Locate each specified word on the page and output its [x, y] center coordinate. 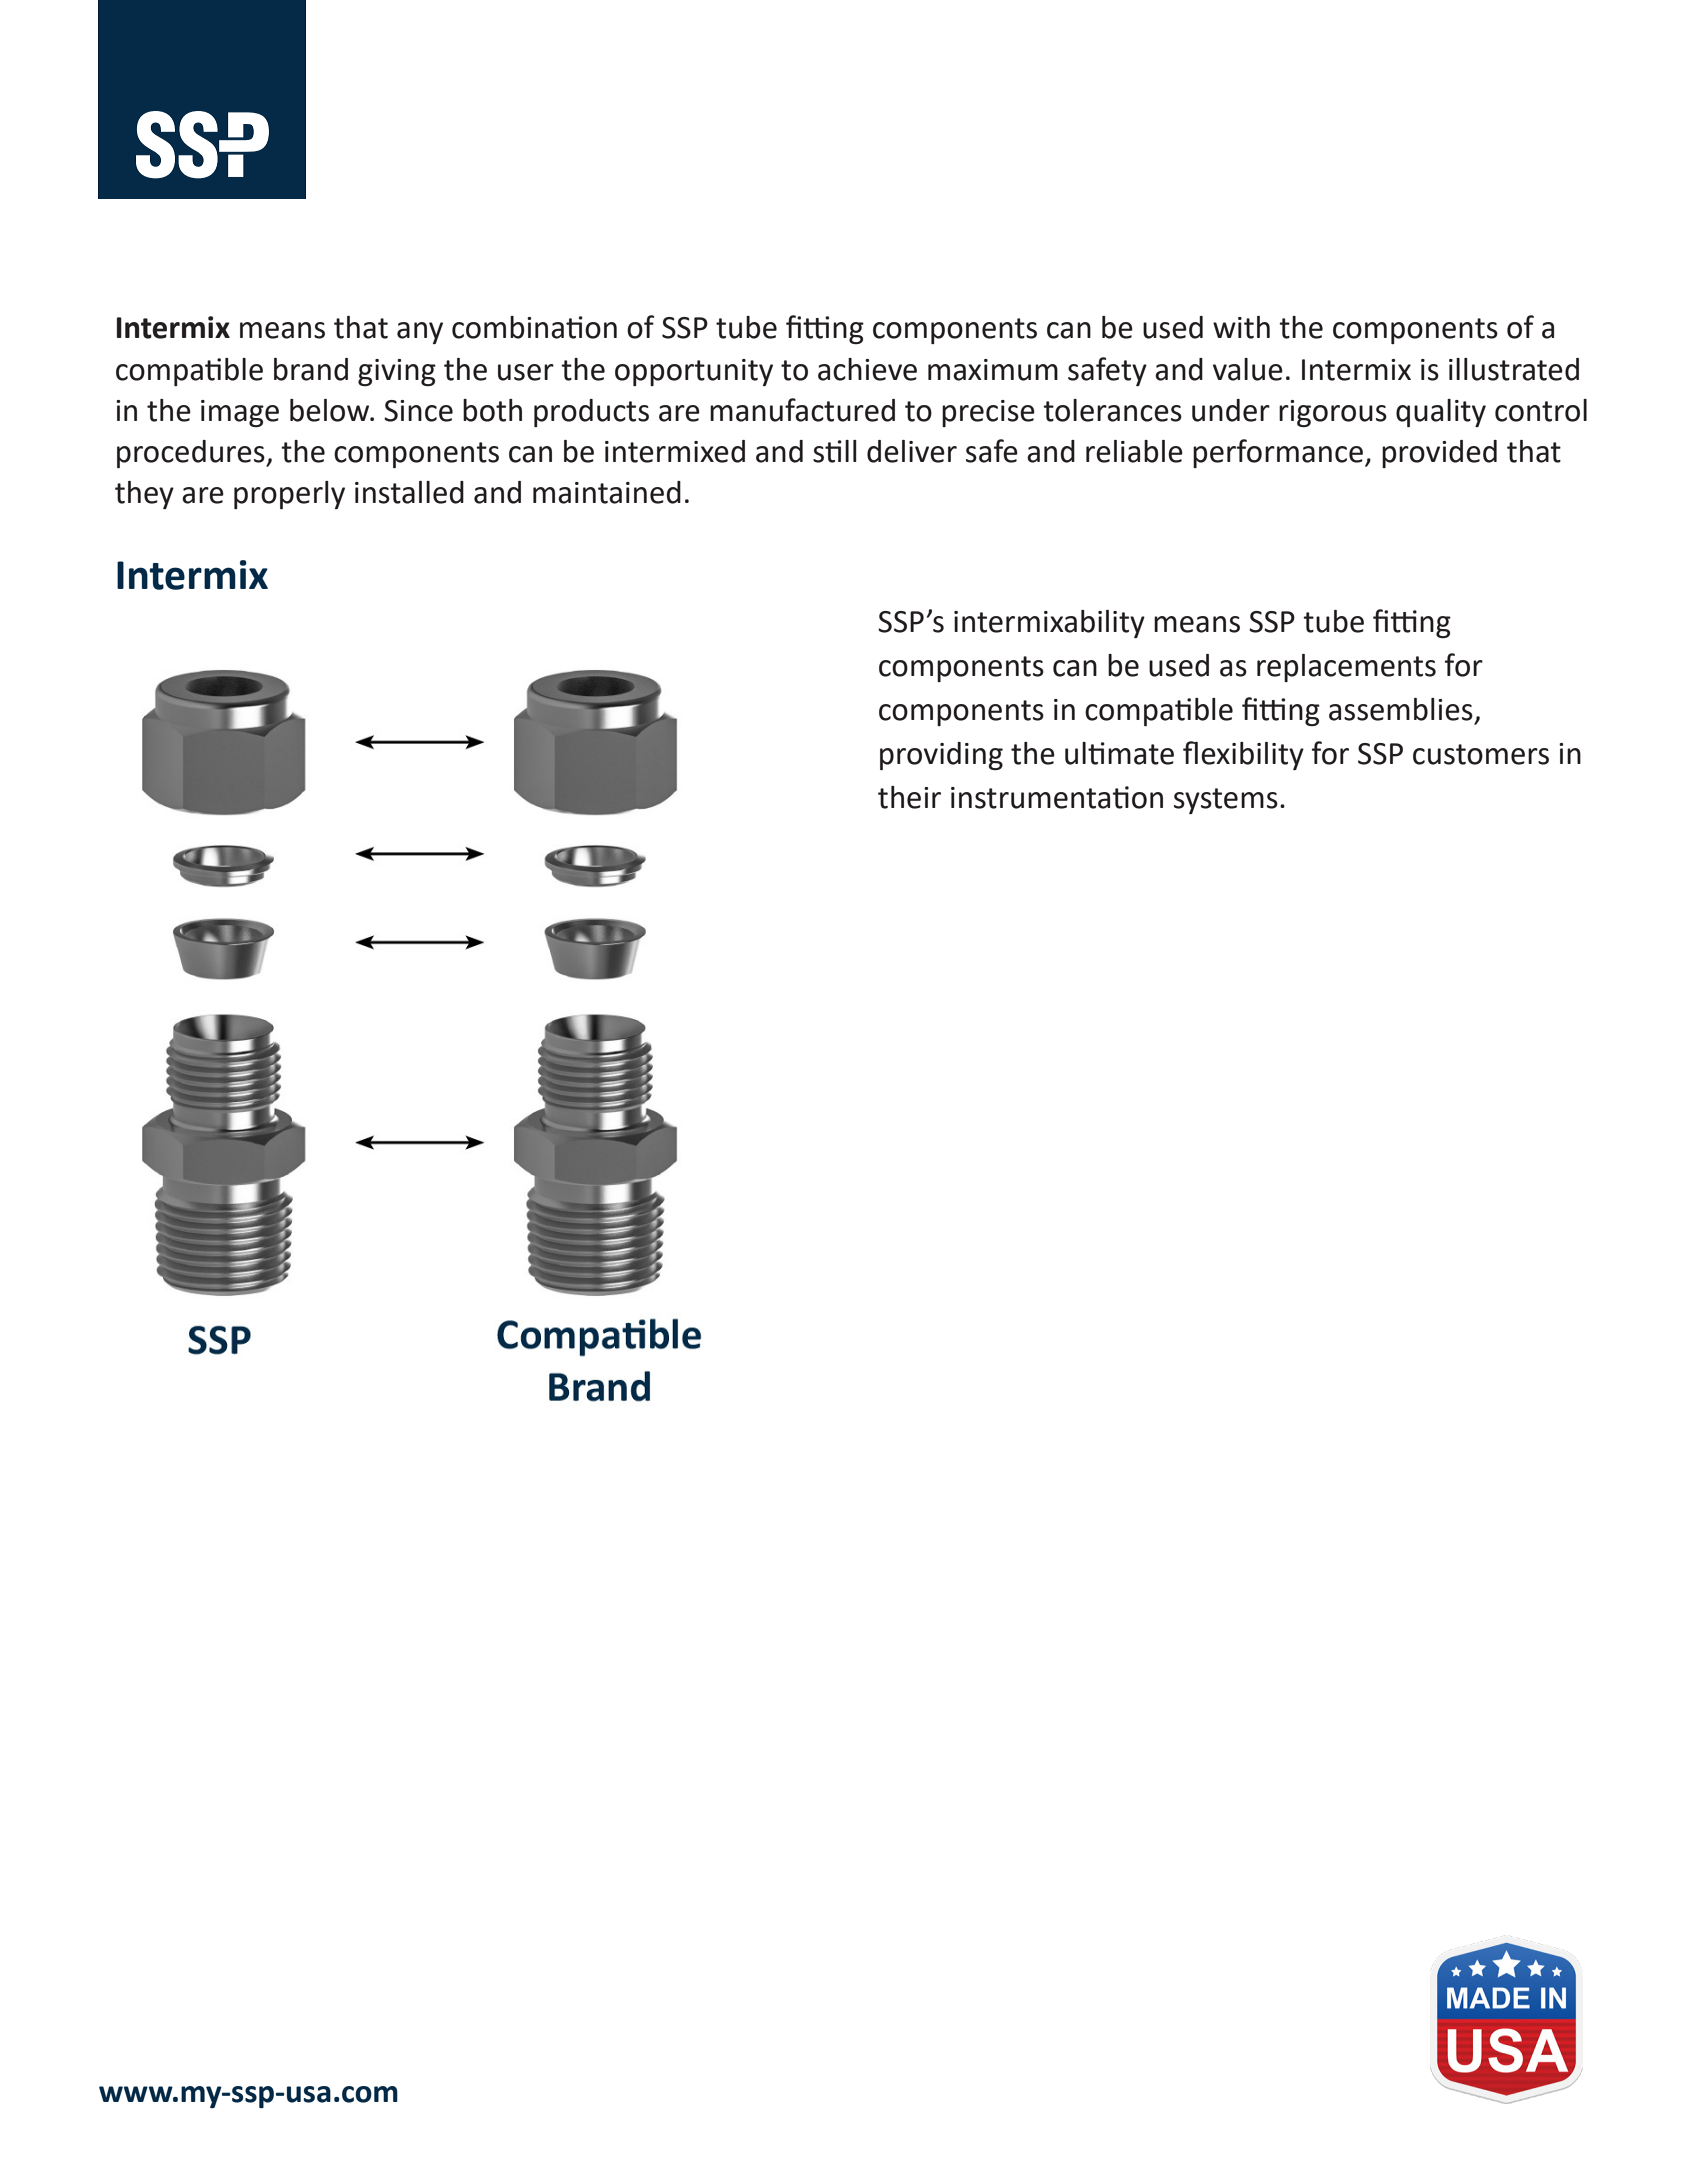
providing [941, 756]
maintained [607, 492]
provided [1439, 454]
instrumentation [1057, 797]
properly [289, 495]
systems [1226, 801]
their [909, 797]
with [1241, 327]
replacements [1346, 668]
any [420, 333]
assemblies [1401, 709]
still [835, 451]
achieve [867, 369]
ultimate [1119, 753]
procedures [192, 454]
